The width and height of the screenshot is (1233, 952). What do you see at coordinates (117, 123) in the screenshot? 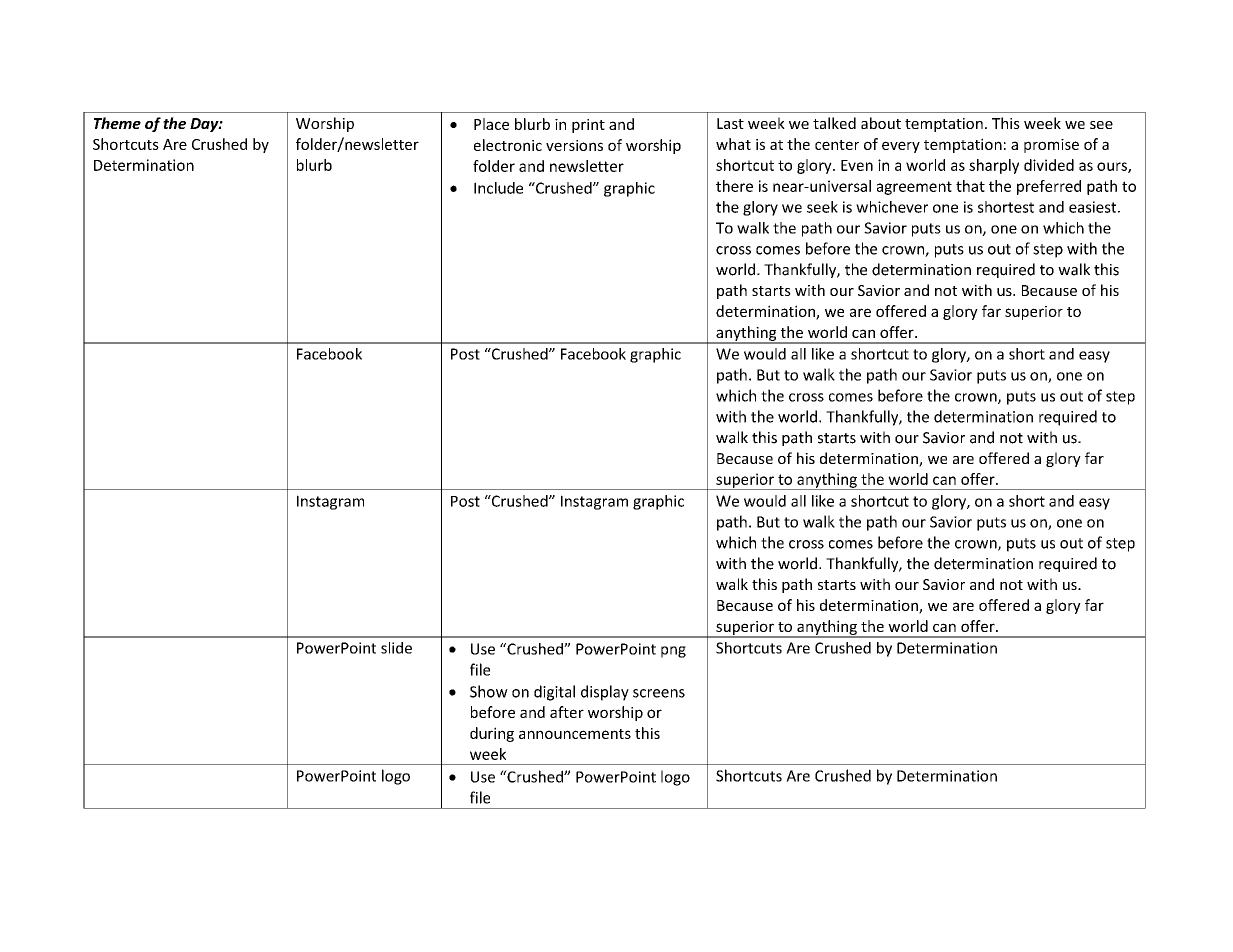
I see `Theme` at bounding box center [117, 123].
